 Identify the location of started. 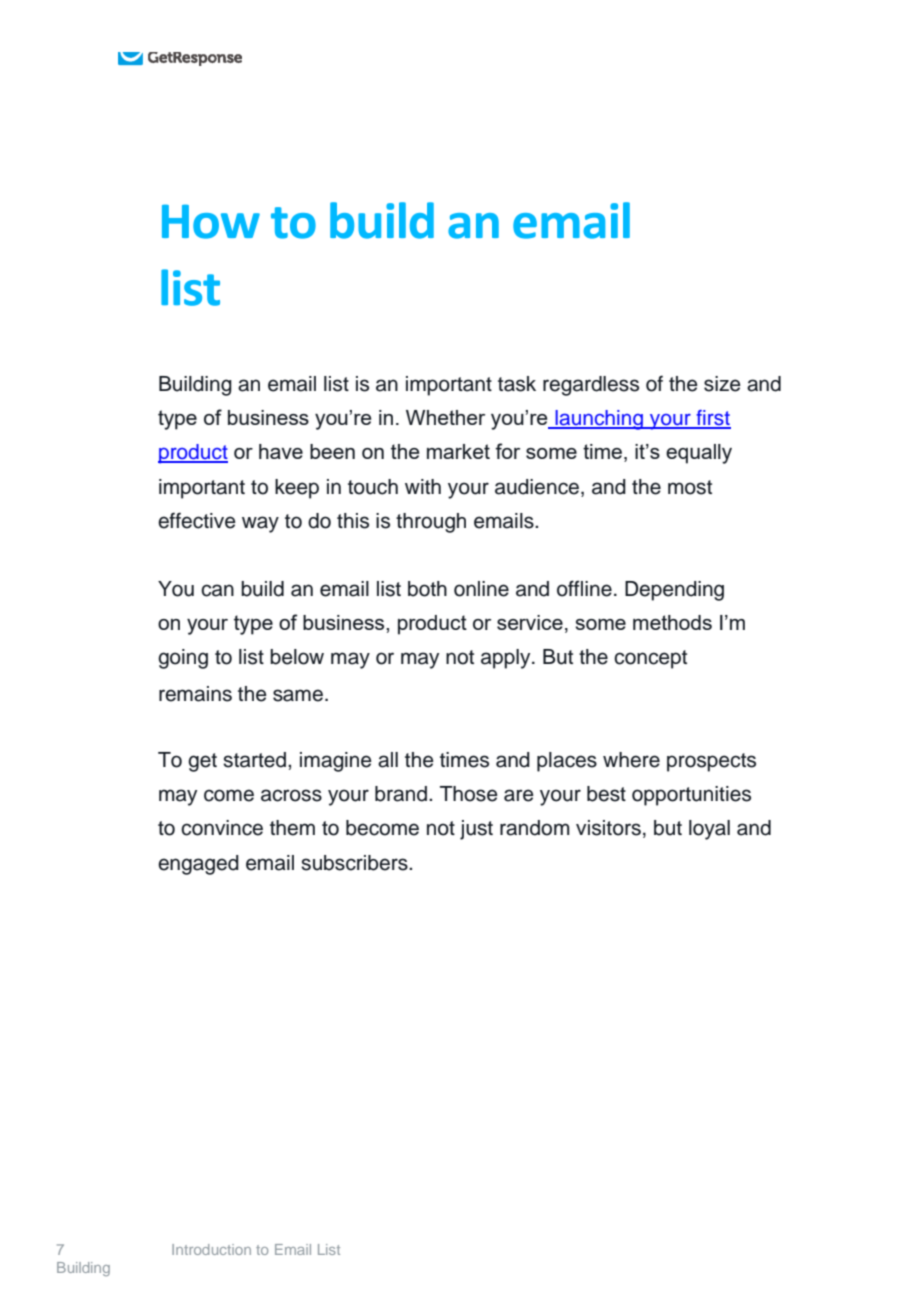
(256, 760).
